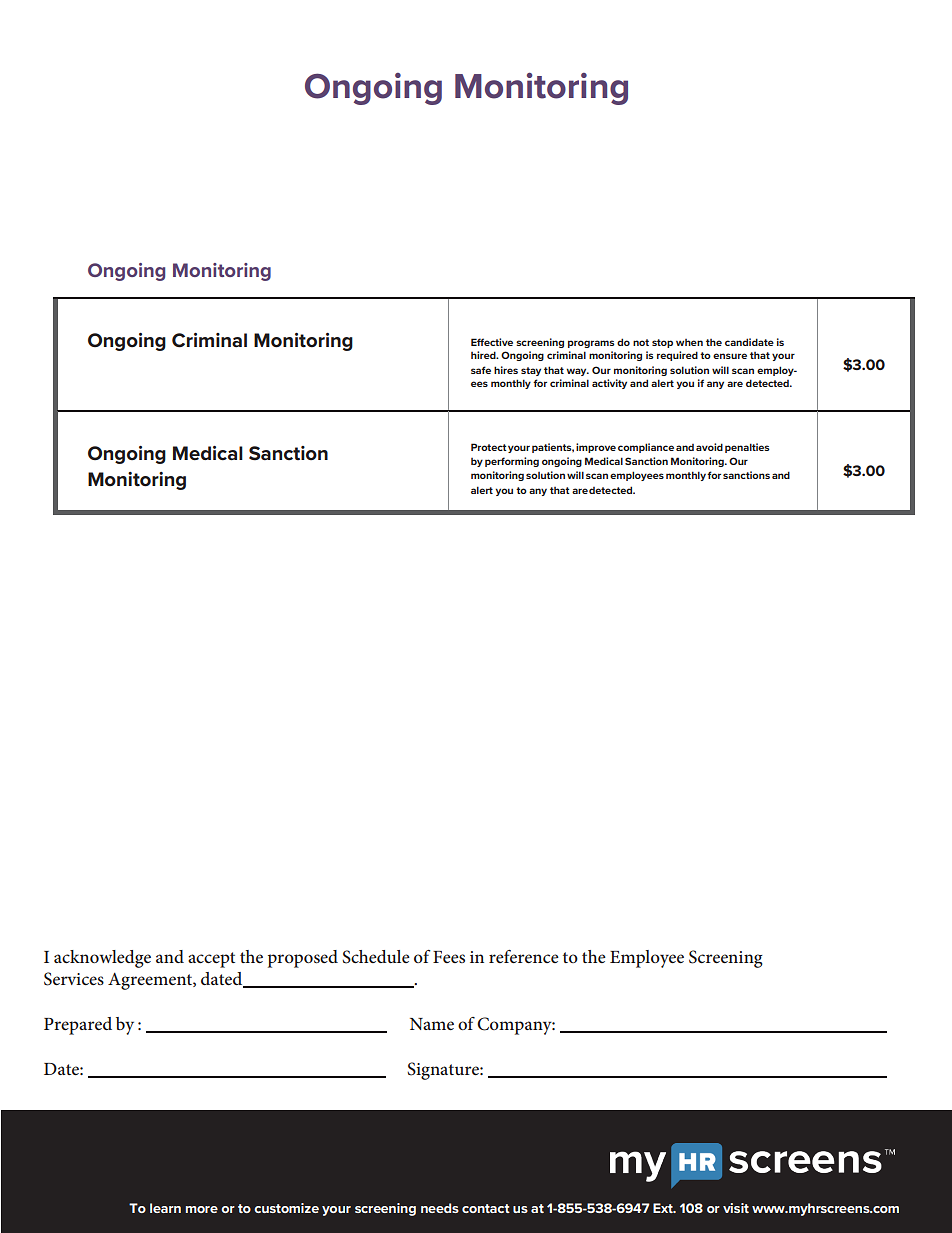 The image size is (952, 1233). I want to click on required, so click(677, 356).
